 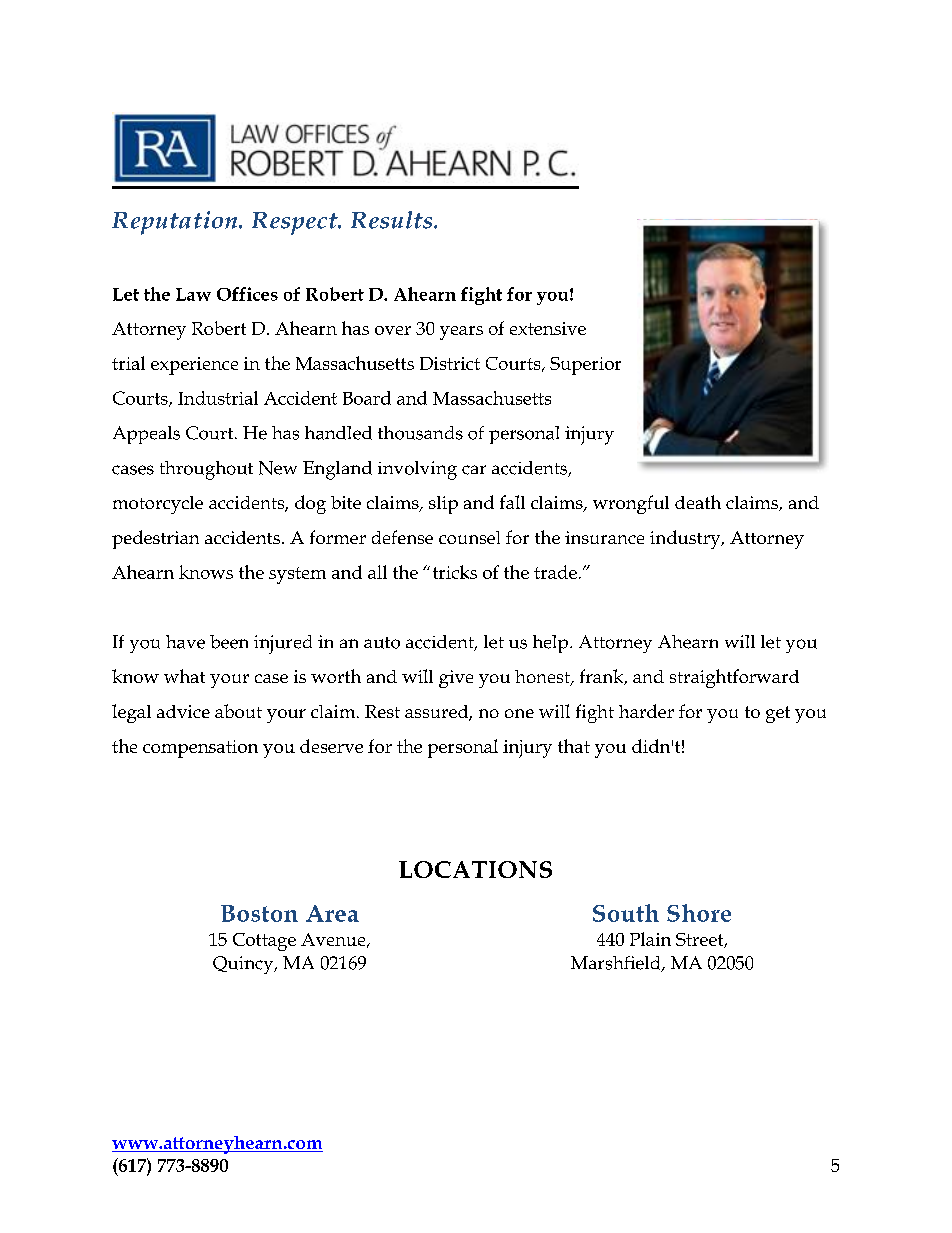 What do you see at coordinates (244, 965) in the image?
I see `Quincy` at bounding box center [244, 965].
